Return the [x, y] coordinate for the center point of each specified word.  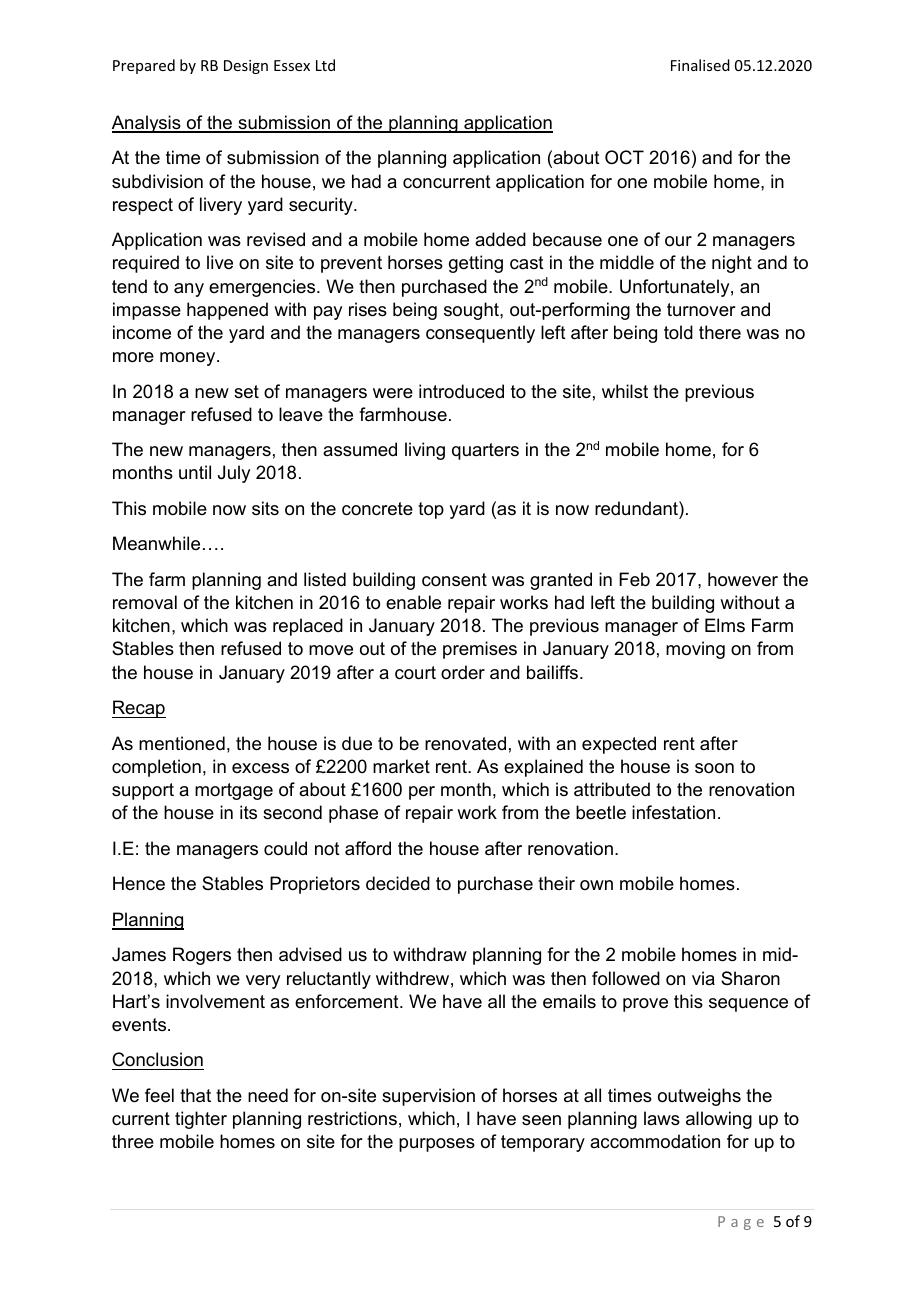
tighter [201, 1120]
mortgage [234, 791]
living [425, 451]
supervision [428, 1097]
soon [714, 768]
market [401, 766]
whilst [625, 391]
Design [246, 67]
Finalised [700, 65]
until [195, 472]
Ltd [325, 65]
